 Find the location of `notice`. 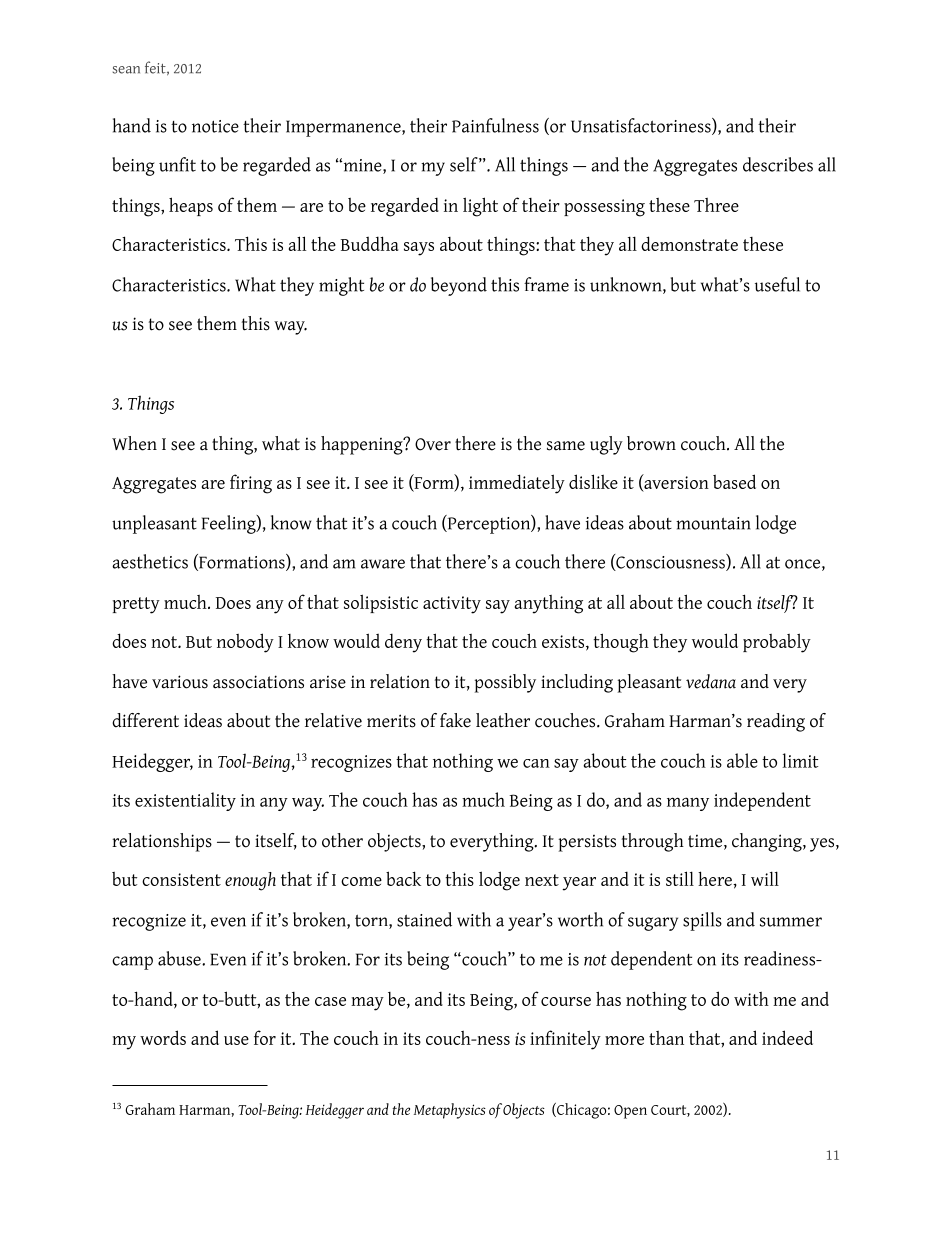

notice is located at coordinates (215, 126).
